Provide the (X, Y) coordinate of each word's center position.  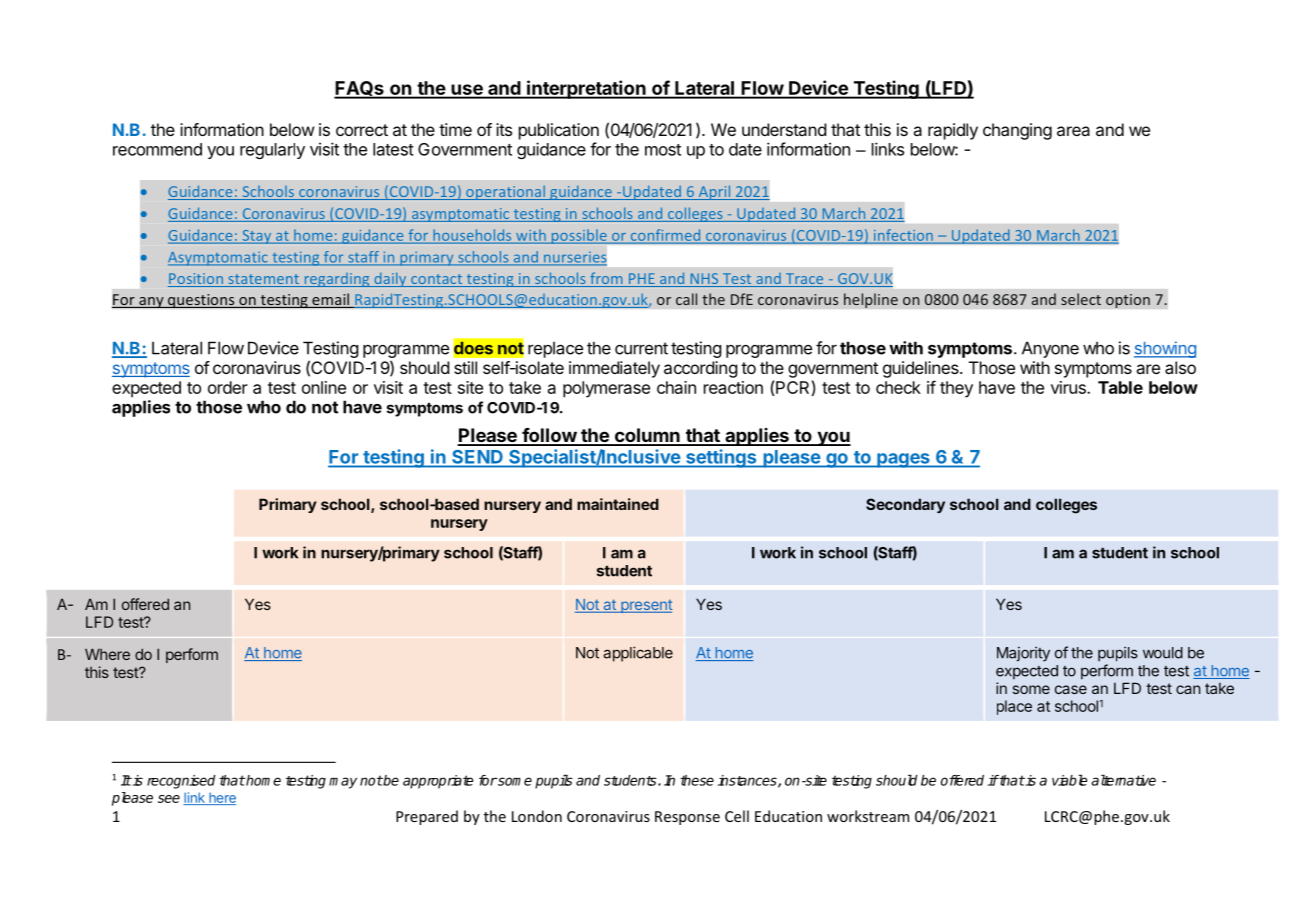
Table (1120, 387)
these (697, 780)
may (343, 783)
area (1073, 131)
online (324, 387)
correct (362, 130)
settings (721, 458)
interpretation (586, 89)
